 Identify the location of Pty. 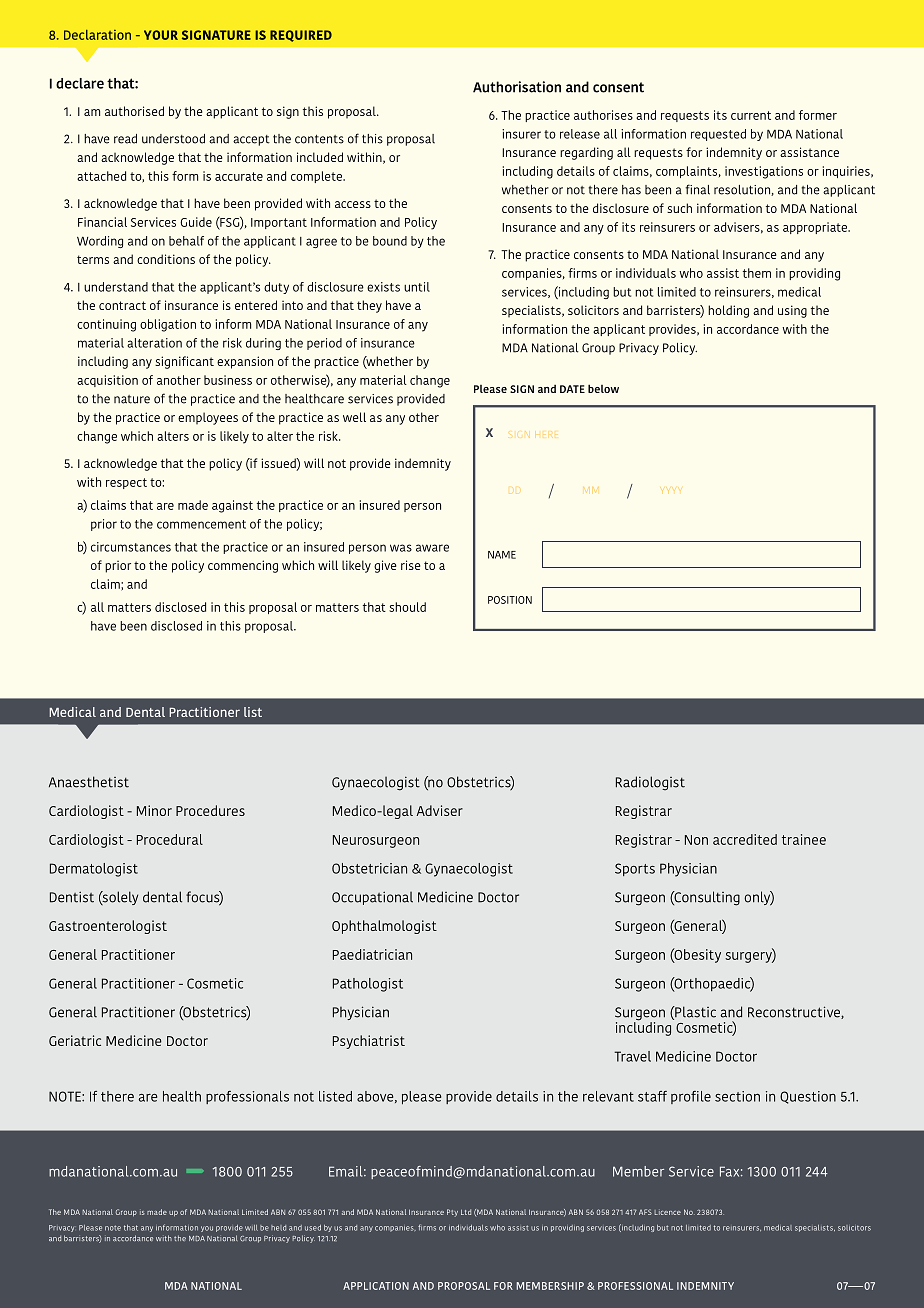
(452, 1213).
